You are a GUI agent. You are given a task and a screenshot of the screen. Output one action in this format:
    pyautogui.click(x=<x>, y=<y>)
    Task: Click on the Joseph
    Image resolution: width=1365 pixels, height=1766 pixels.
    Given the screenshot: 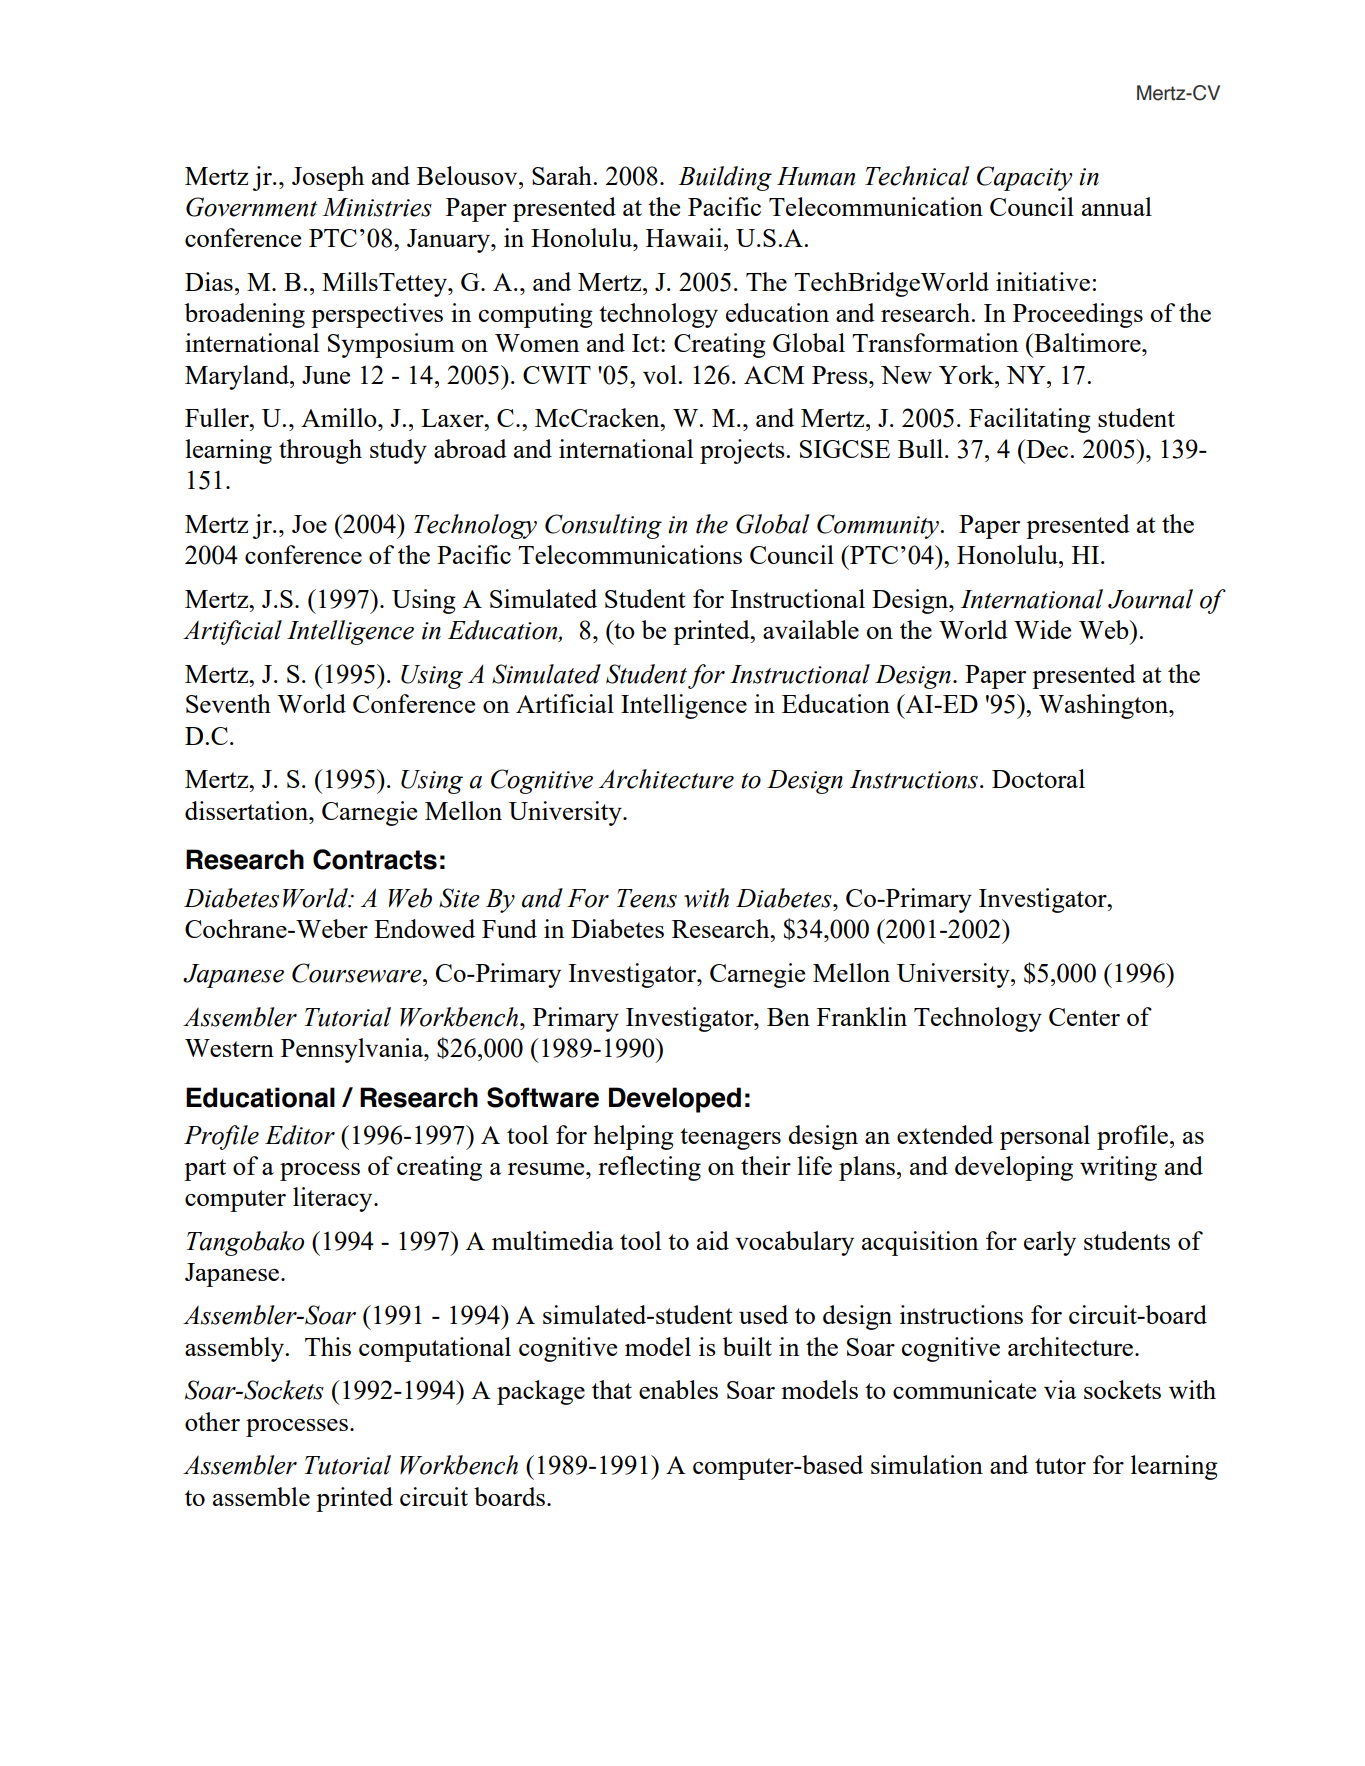 What is the action you would take?
    pyautogui.click(x=328, y=178)
